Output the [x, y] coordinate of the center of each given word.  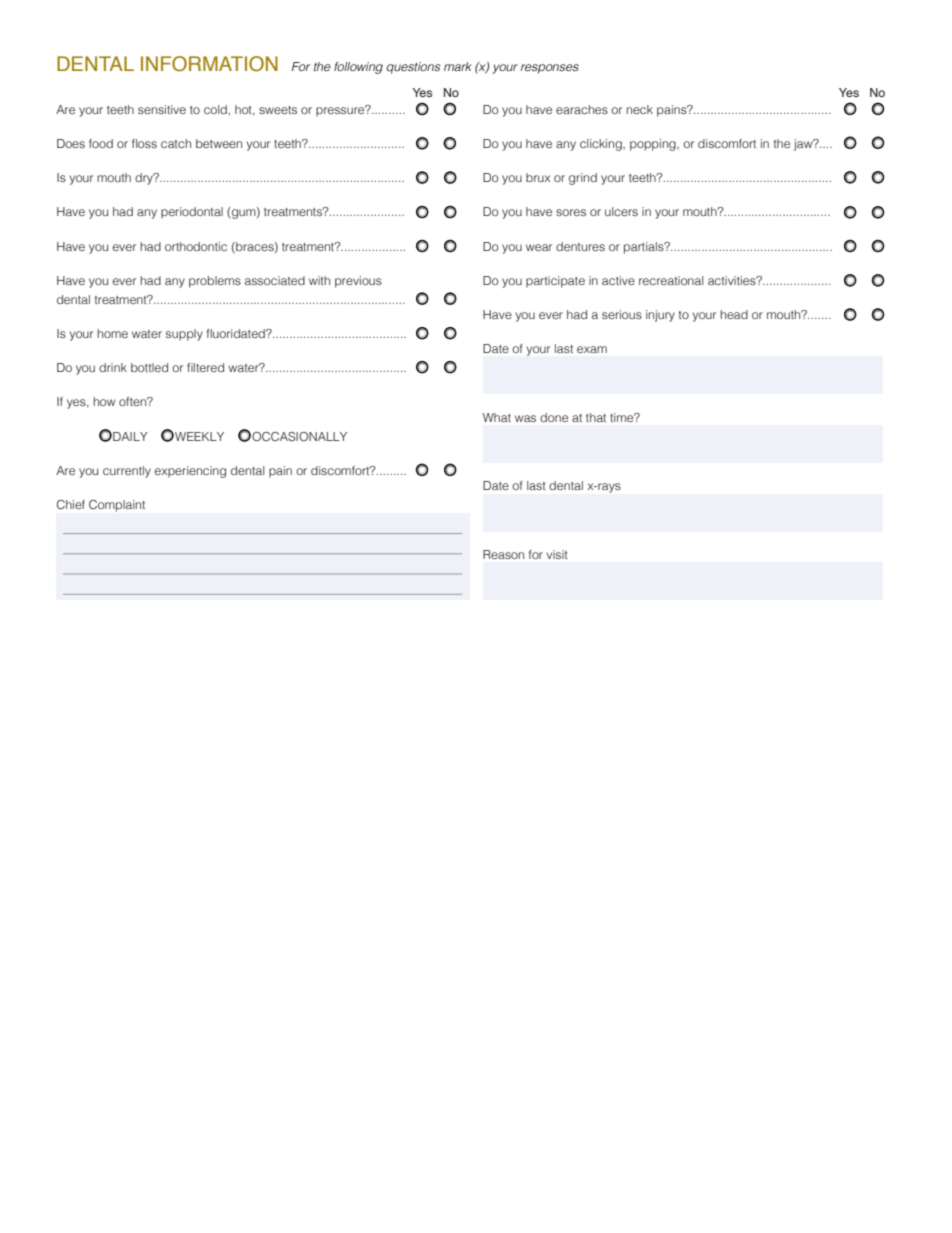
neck [639, 109]
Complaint [117, 506]
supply [184, 335]
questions [413, 68]
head [734, 314]
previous [358, 282]
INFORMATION [209, 64]
